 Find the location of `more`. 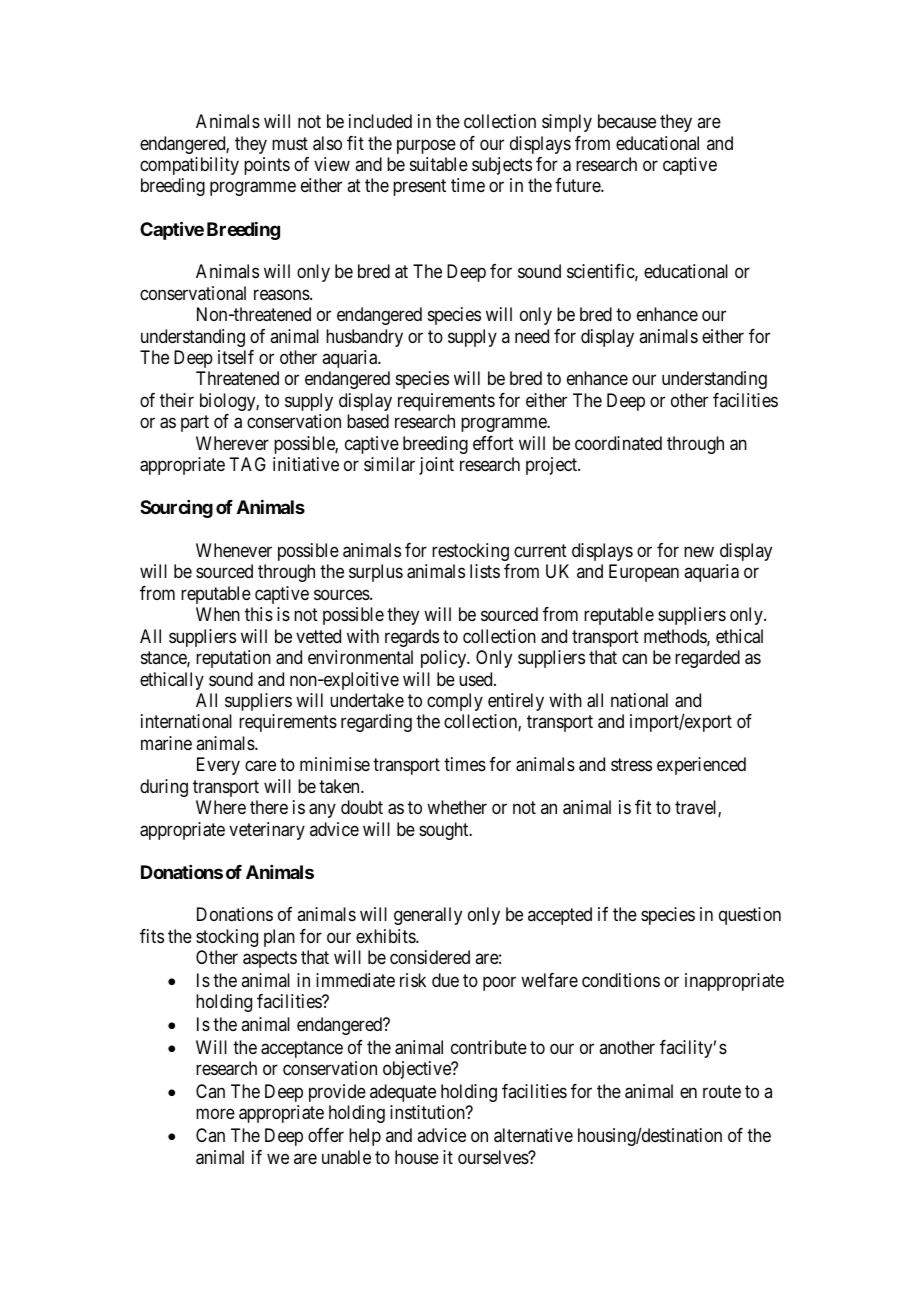

more is located at coordinates (215, 1114).
